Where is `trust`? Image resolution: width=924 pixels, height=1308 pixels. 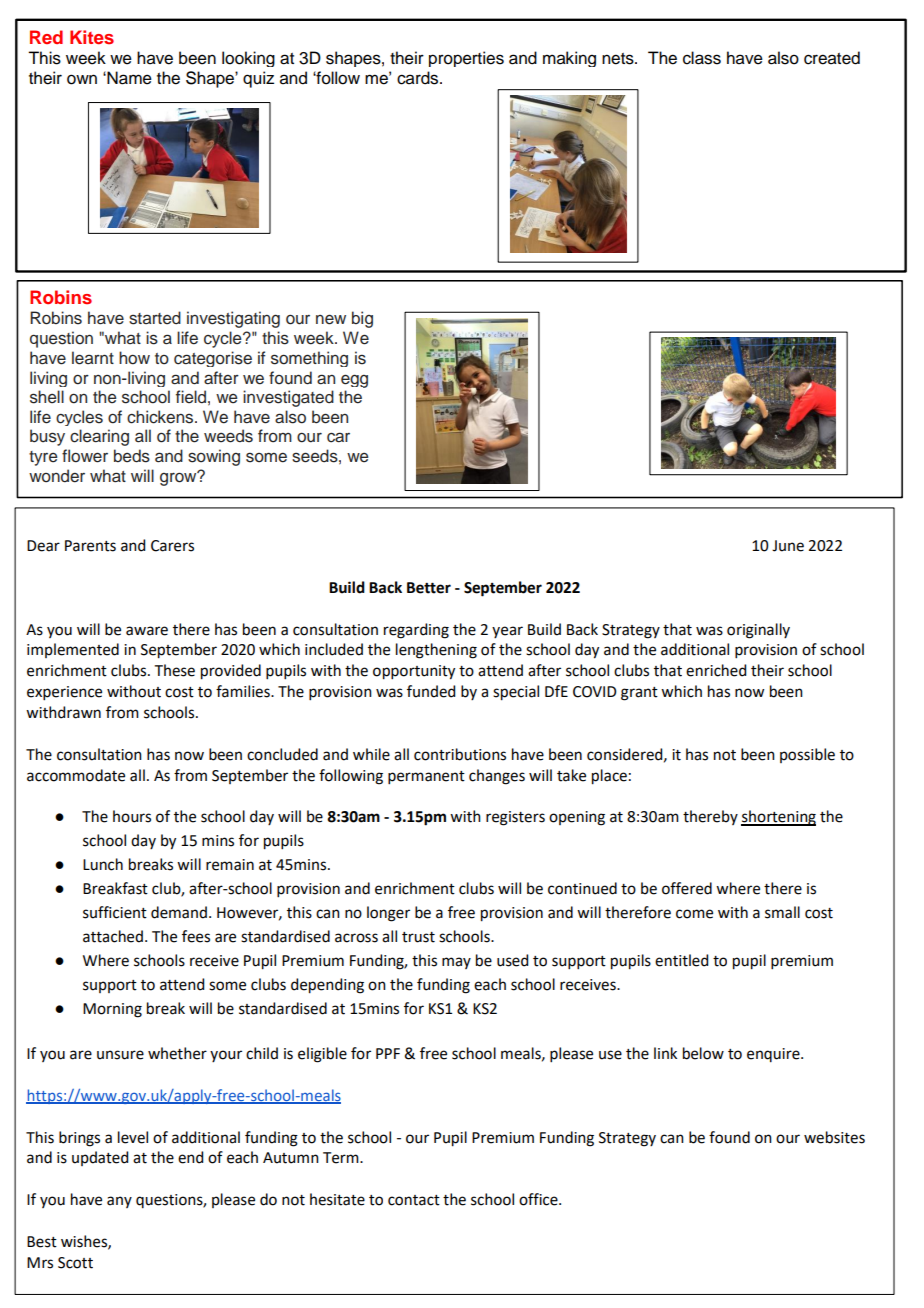 trust is located at coordinates (418, 937).
